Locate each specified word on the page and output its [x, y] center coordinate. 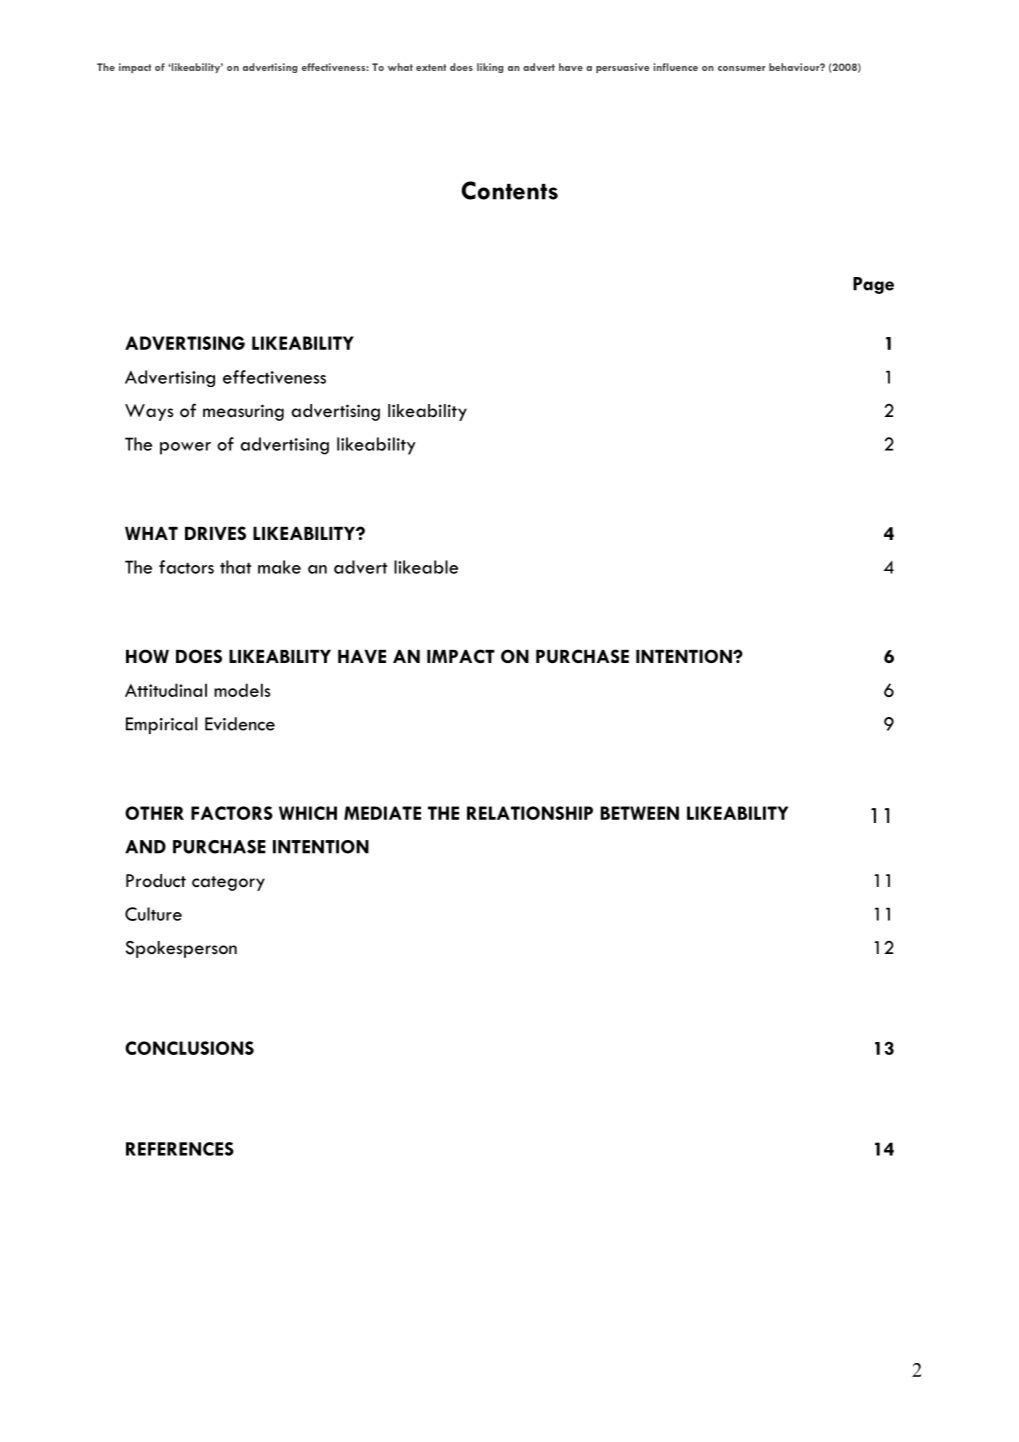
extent [431, 67]
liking [490, 68]
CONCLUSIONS [189, 1048]
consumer [741, 68]
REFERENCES [180, 1149]
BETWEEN [639, 813]
